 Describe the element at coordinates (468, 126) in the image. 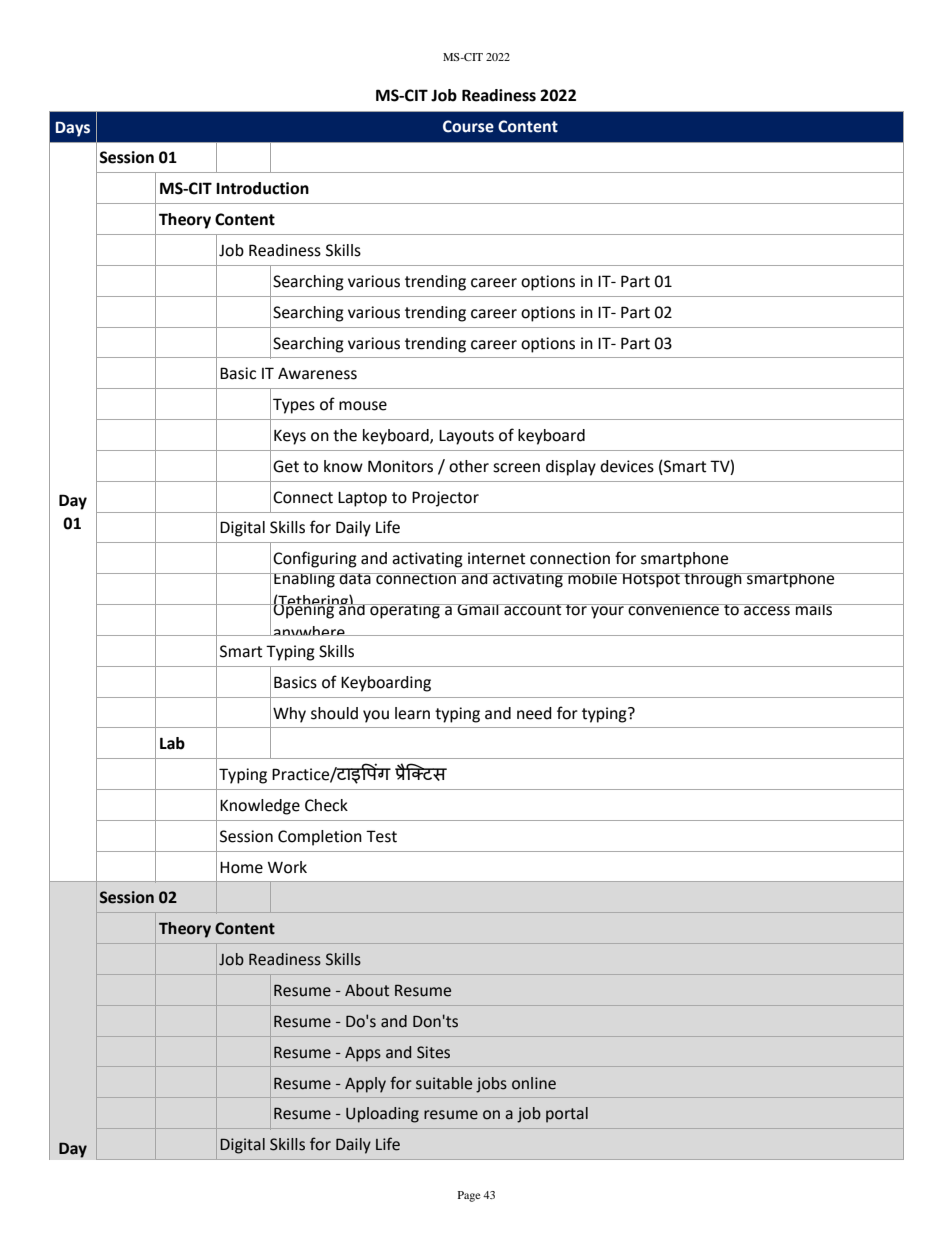

I see `Course` at that location.
